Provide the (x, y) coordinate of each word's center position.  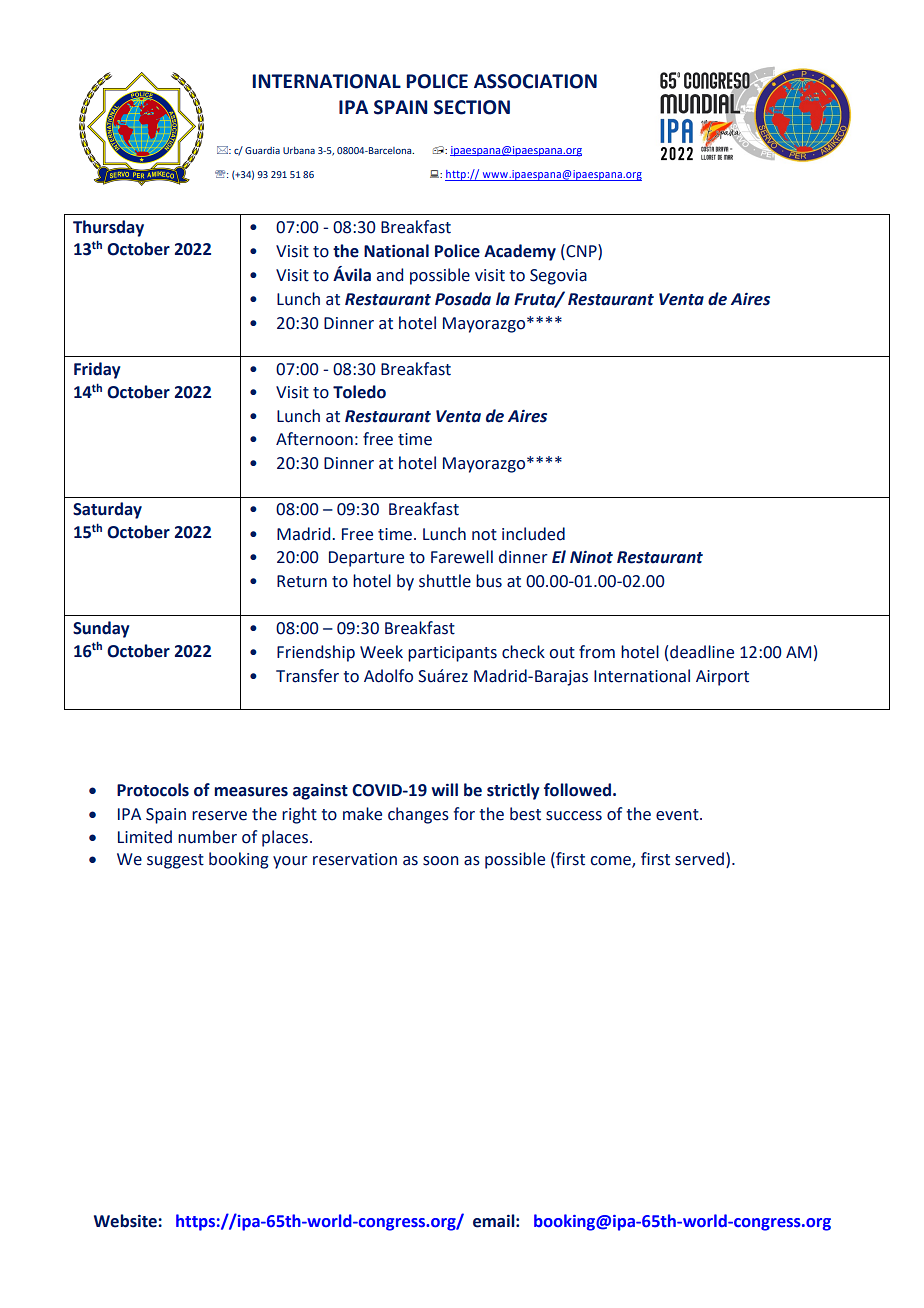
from (597, 652)
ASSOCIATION (535, 81)
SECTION (472, 107)
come (612, 862)
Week (381, 652)
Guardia (262, 150)
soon (441, 861)
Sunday (101, 629)
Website (126, 1221)
